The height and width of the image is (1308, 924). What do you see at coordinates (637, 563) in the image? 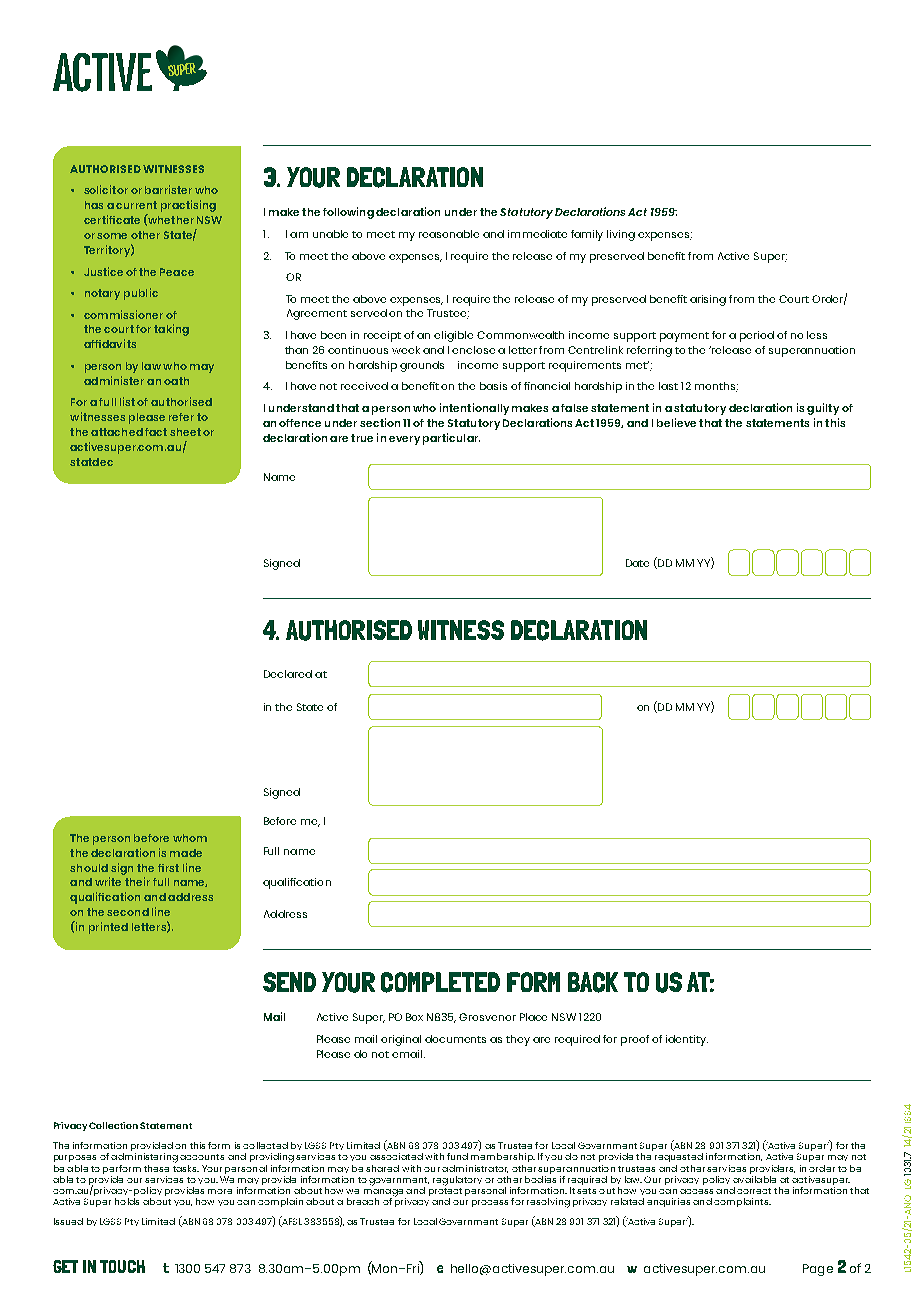
I see `Date` at bounding box center [637, 563].
